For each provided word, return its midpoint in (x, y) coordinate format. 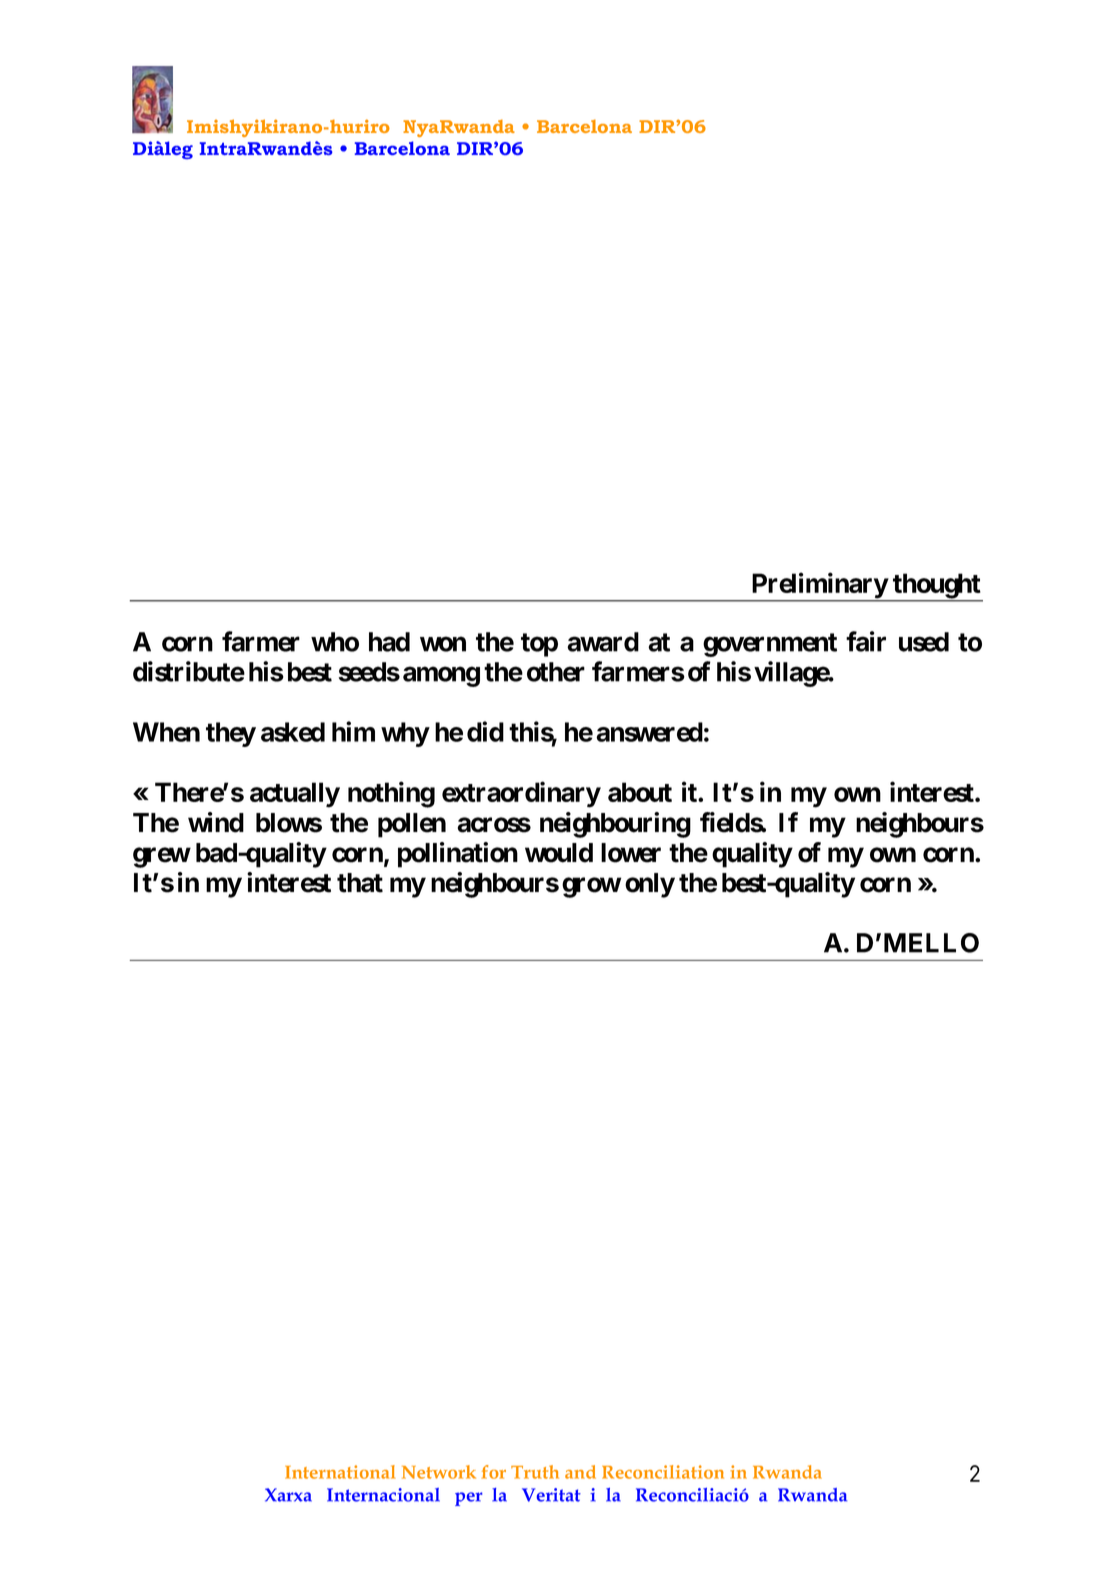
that (360, 883)
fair (866, 641)
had (389, 642)
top (539, 645)
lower (631, 853)
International (340, 1472)
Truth (535, 1472)
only (650, 885)
